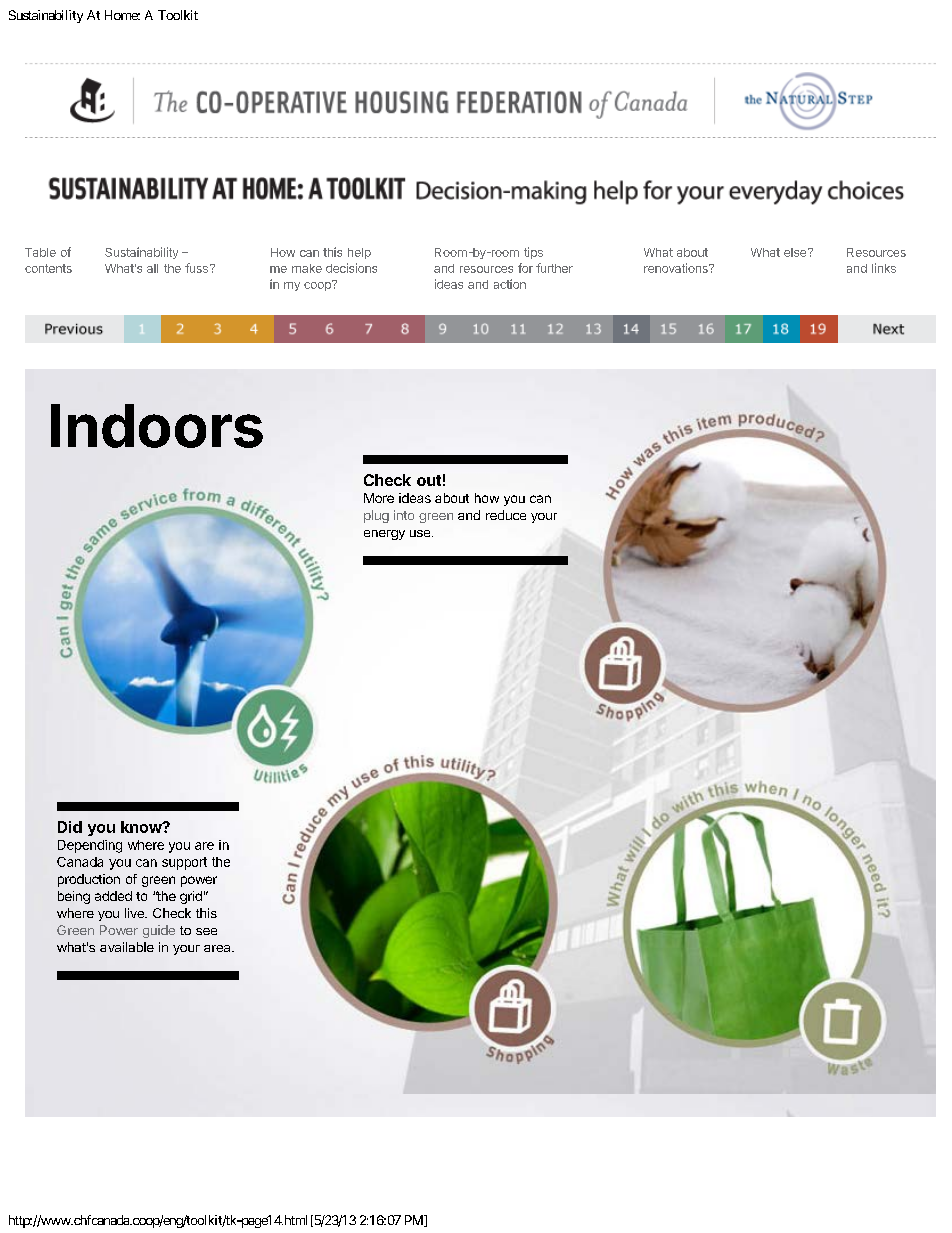 Image resolution: width=952 pixels, height=1233 pixels. I want to click on all, so click(152, 268).
